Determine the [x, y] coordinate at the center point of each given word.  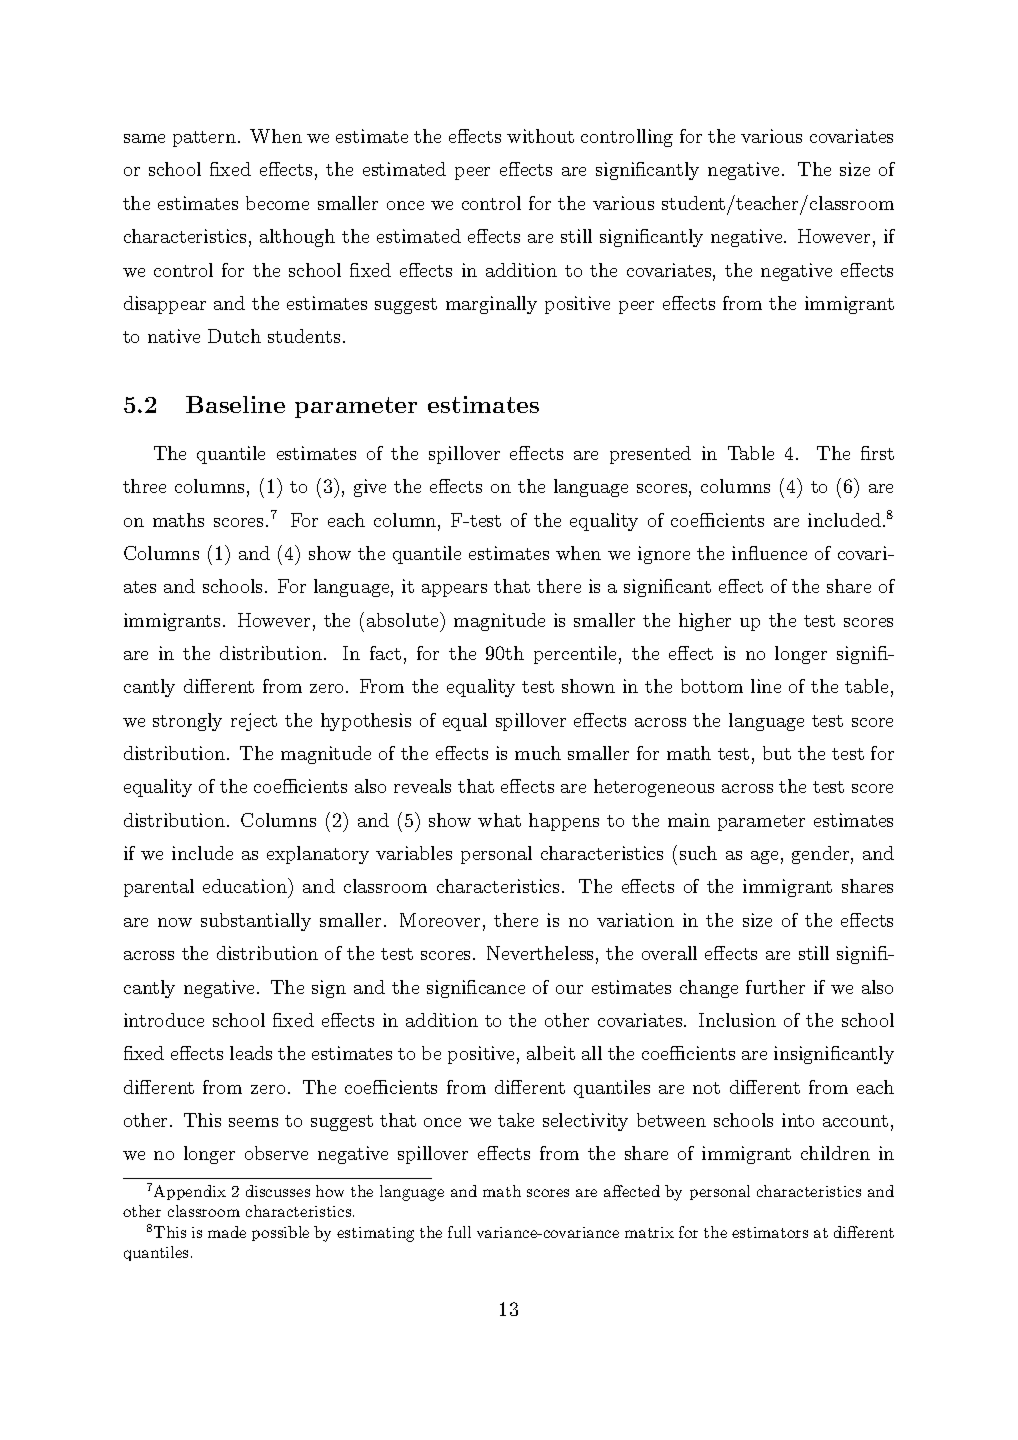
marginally [491, 305]
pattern [204, 139]
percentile [575, 655]
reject [254, 722]
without [540, 136]
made [227, 1232]
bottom [712, 686]
